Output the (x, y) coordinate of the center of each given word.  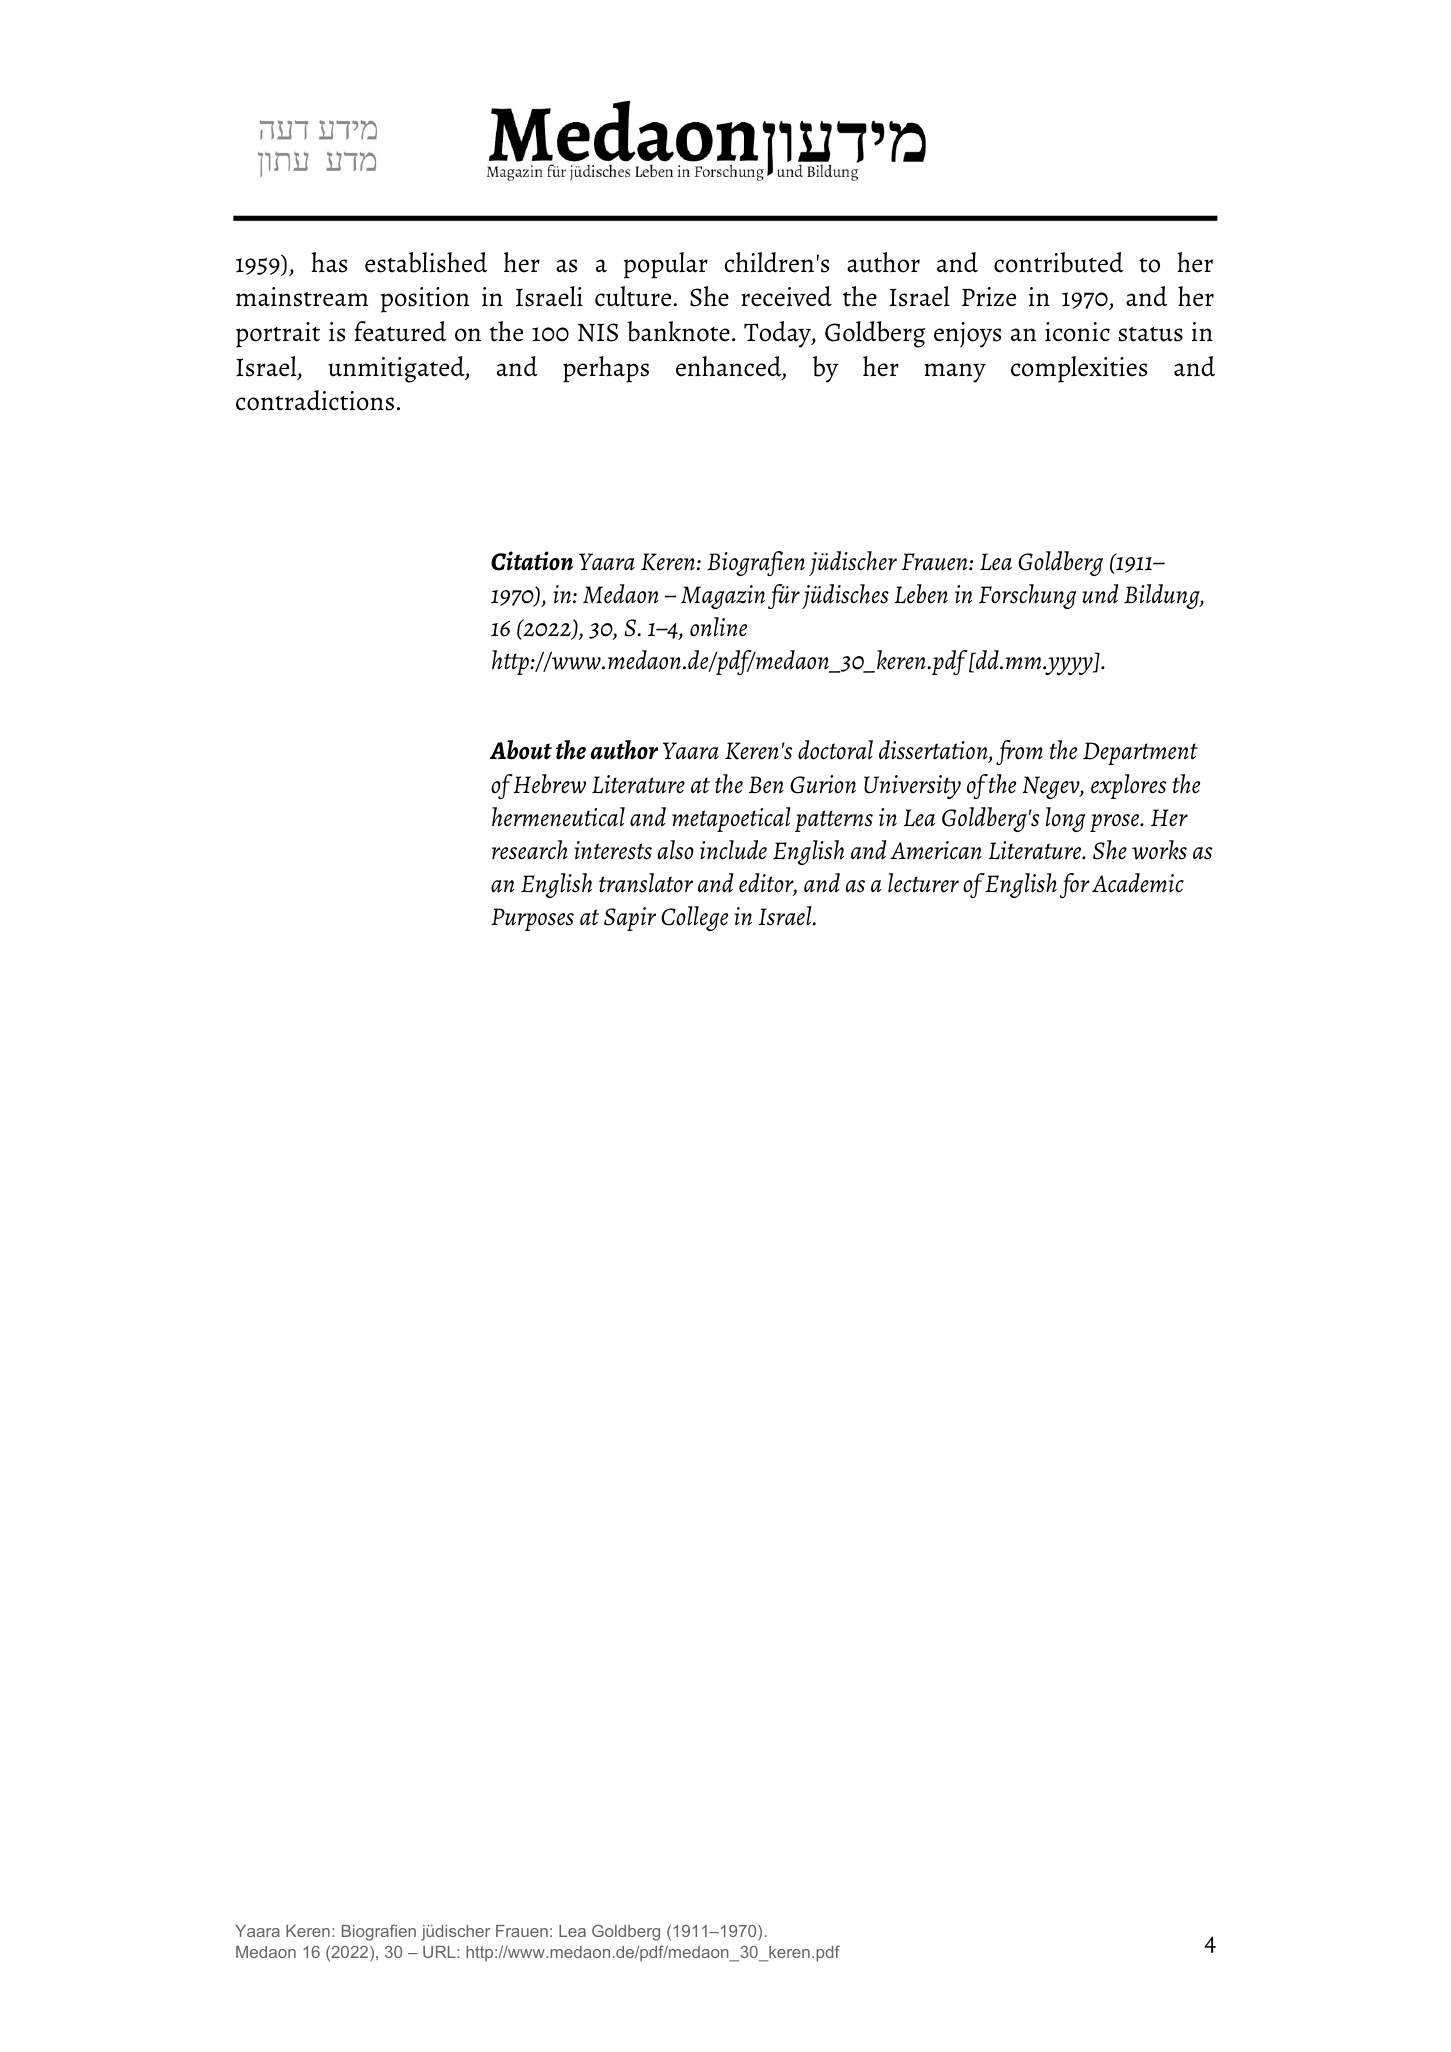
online (718, 627)
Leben (921, 594)
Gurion (823, 784)
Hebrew (549, 784)
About (521, 750)
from (1019, 752)
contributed (1058, 262)
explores (1128, 786)
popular (666, 265)
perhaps (606, 369)
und (1100, 594)
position (425, 300)
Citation (532, 561)
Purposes (533, 919)
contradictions (315, 400)
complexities (1079, 369)
